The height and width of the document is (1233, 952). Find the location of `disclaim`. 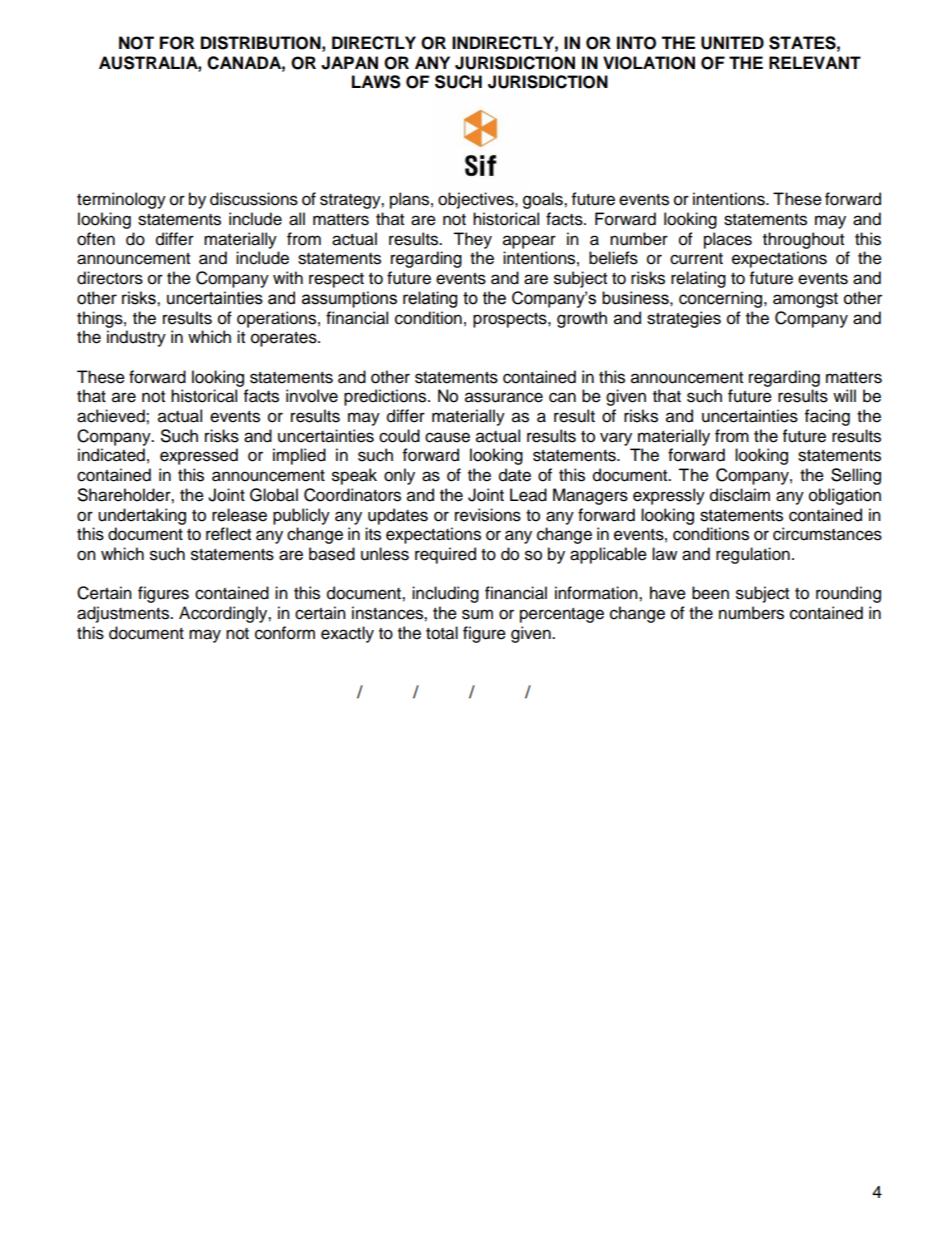

disclaim is located at coordinates (740, 495).
